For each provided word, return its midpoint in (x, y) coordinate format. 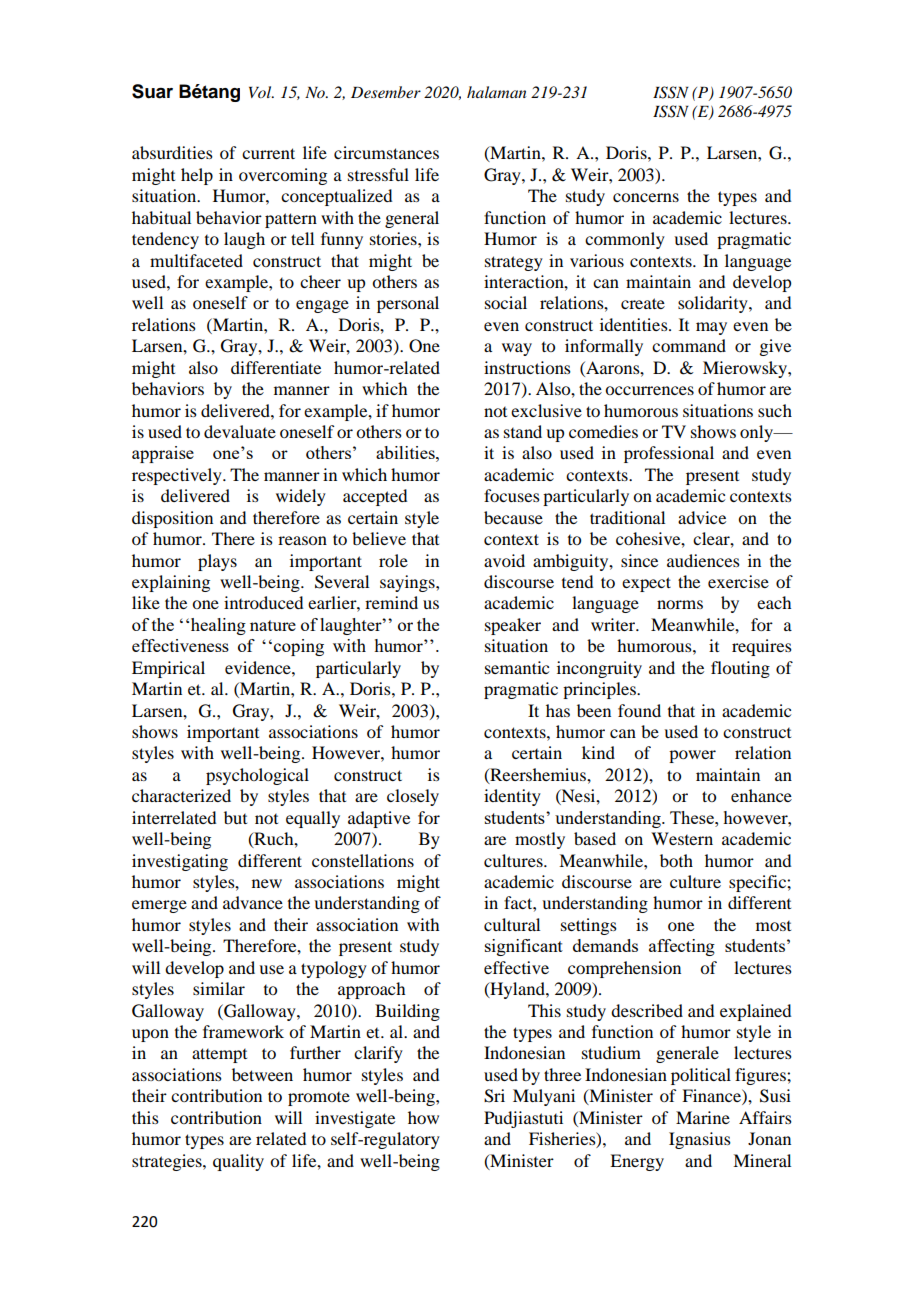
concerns (646, 197)
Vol (261, 92)
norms (680, 604)
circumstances (386, 152)
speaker (513, 626)
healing (218, 626)
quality (238, 1162)
